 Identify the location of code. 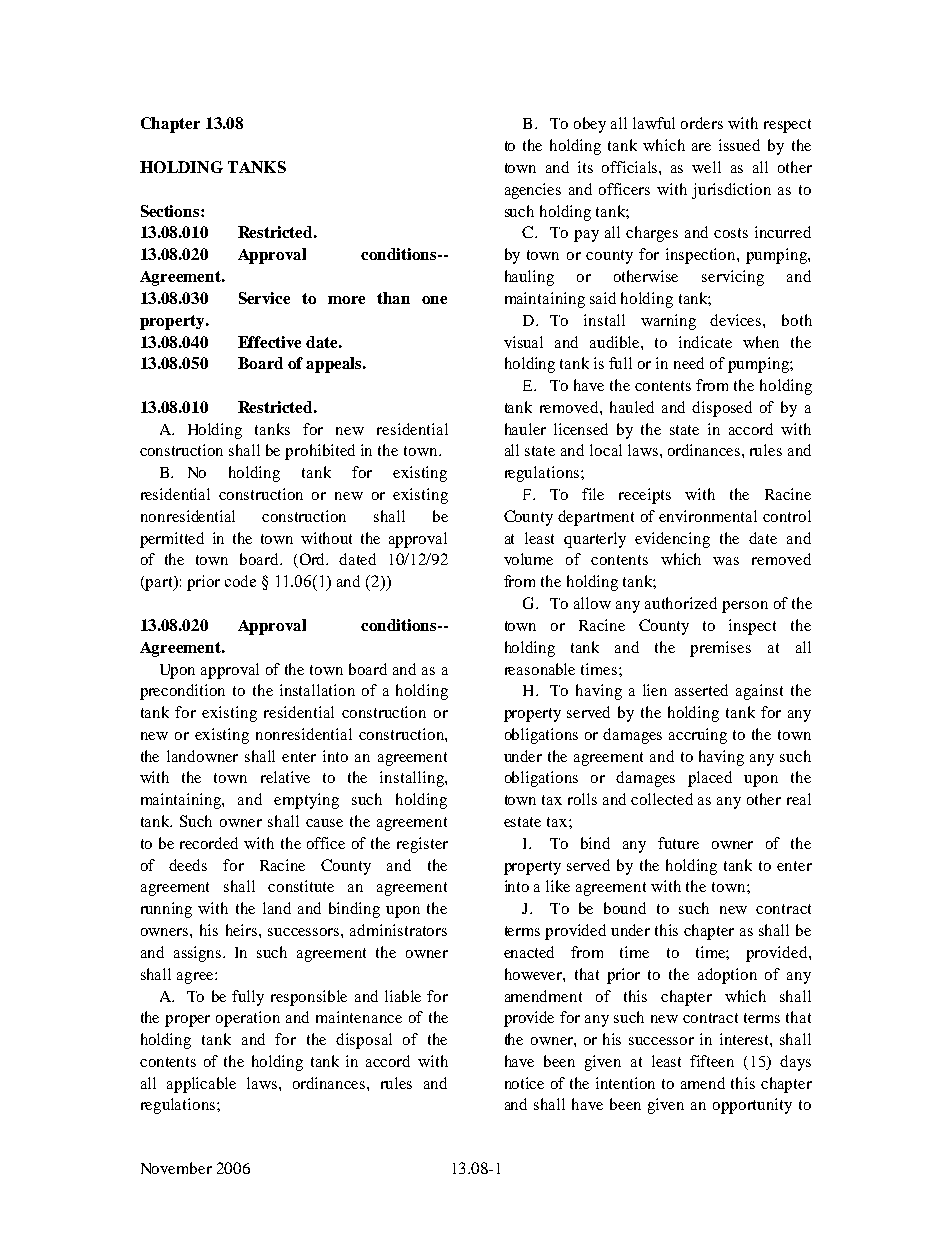
(240, 581).
